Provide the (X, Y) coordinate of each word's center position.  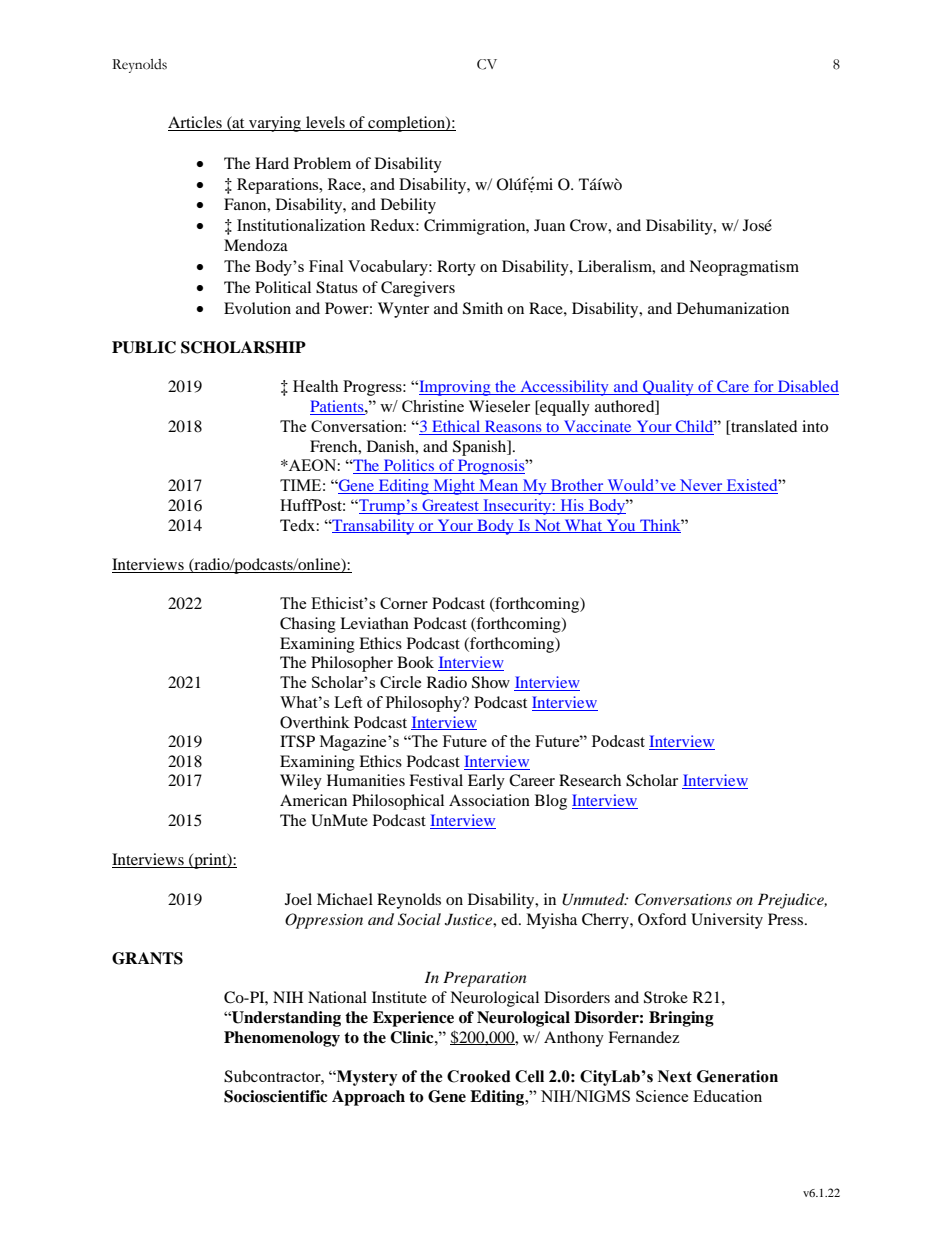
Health (315, 386)
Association (489, 800)
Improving (455, 388)
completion (406, 124)
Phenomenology (282, 1039)
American (313, 800)
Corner (404, 603)
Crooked (479, 1076)
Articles (196, 123)
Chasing (308, 625)
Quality (668, 388)
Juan (549, 225)
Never (701, 486)
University (727, 921)
